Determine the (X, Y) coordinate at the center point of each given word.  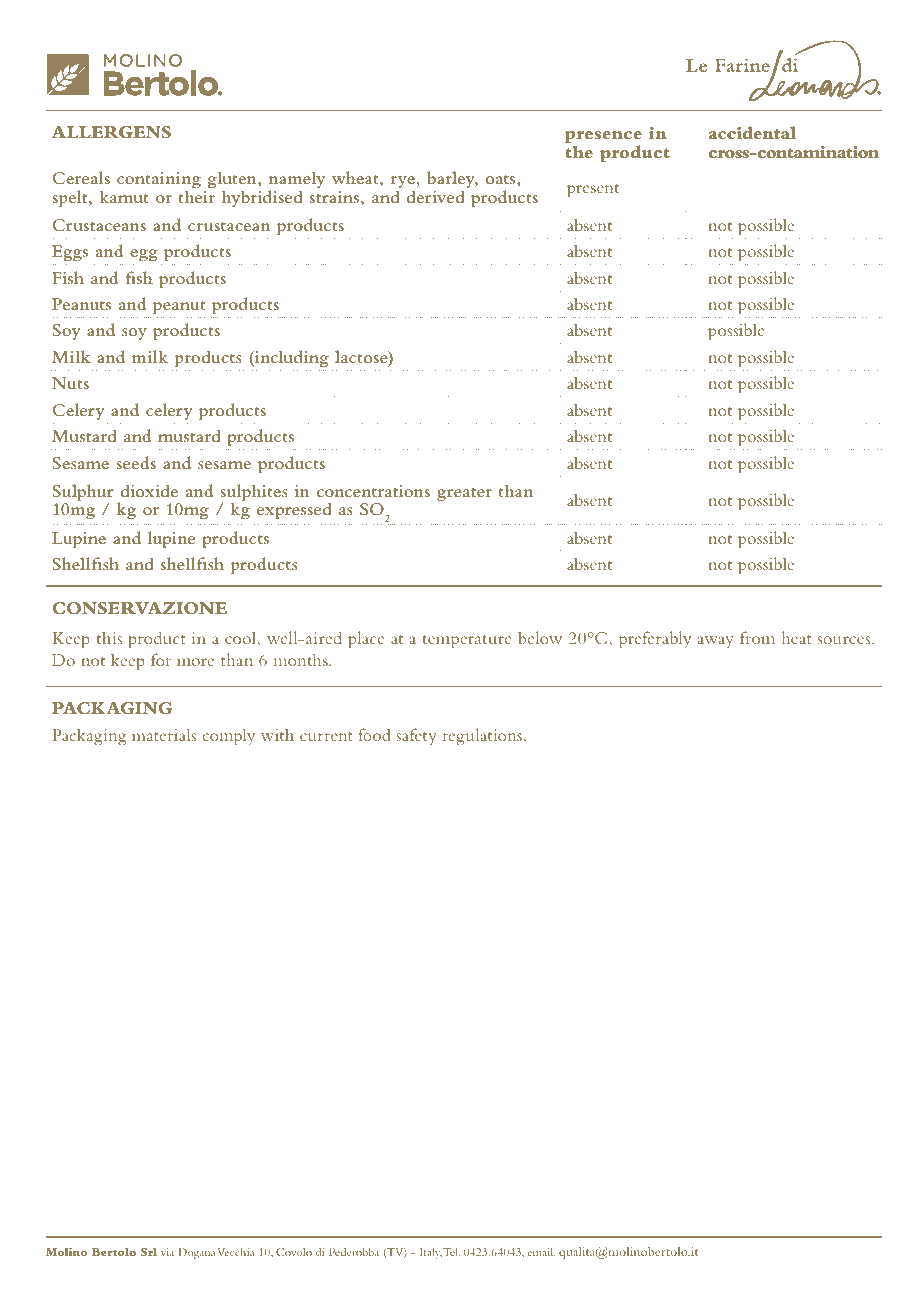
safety (416, 736)
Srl (149, 1251)
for (161, 659)
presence (603, 138)
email (541, 1252)
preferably (655, 640)
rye (404, 183)
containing (159, 181)
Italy (431, 1253)
